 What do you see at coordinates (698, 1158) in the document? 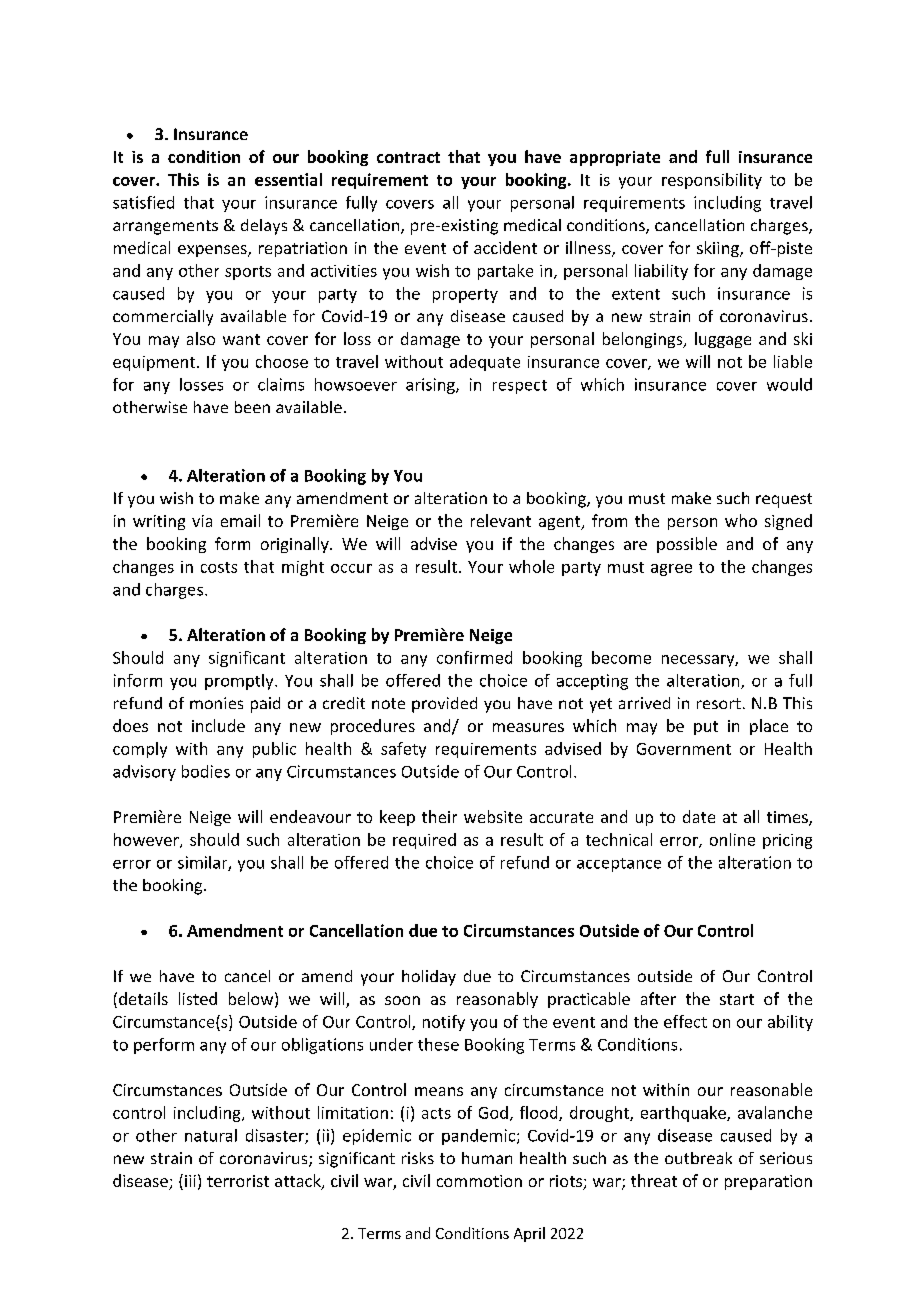
I see `outbreak` at bounding box center [698, 1158].
